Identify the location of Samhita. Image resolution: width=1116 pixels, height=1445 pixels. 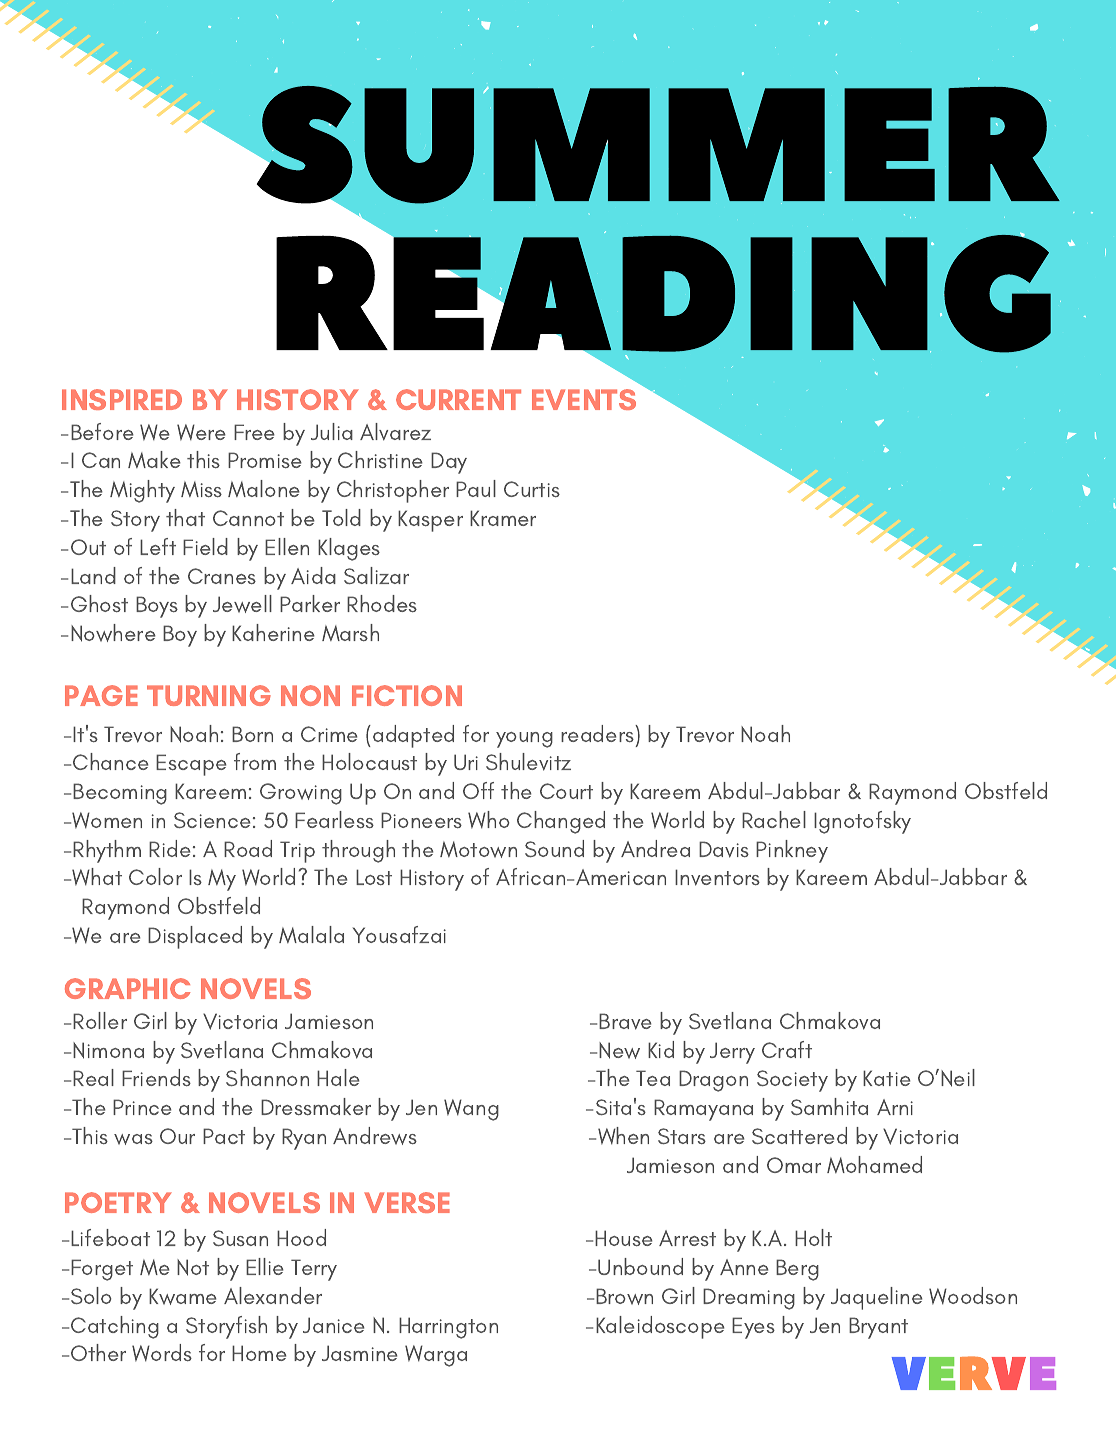
(829, 1106).
